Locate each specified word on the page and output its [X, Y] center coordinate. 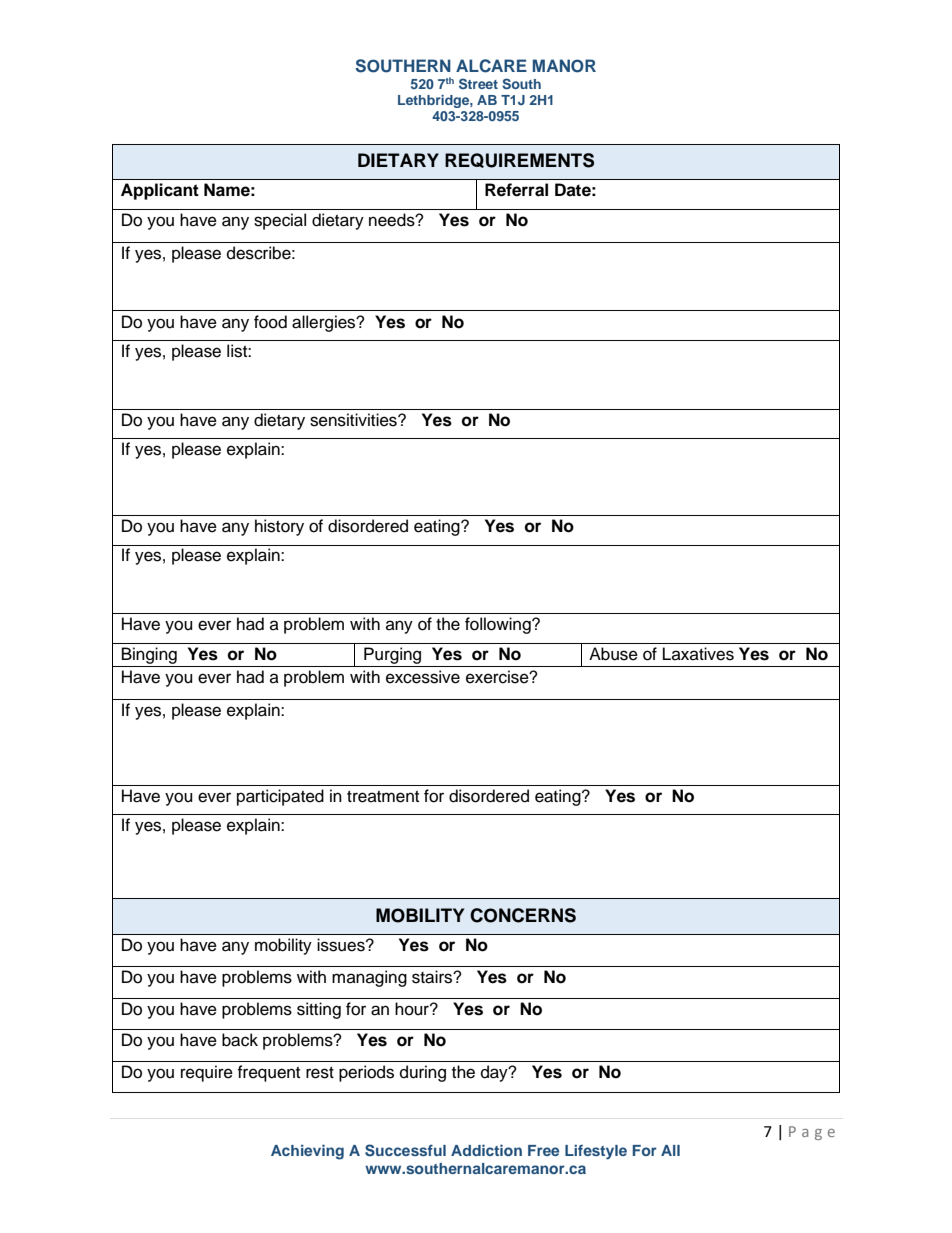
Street [478, 83]
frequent [268, 1073]
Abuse [613, 654]
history [279, 527]
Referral [516, 190]
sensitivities [354, 420]
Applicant [160, 191]
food [270, 322]
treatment [383, 797]
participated [280, 797]
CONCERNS [523, 915]
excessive [423, 677]
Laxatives [698, 654]
